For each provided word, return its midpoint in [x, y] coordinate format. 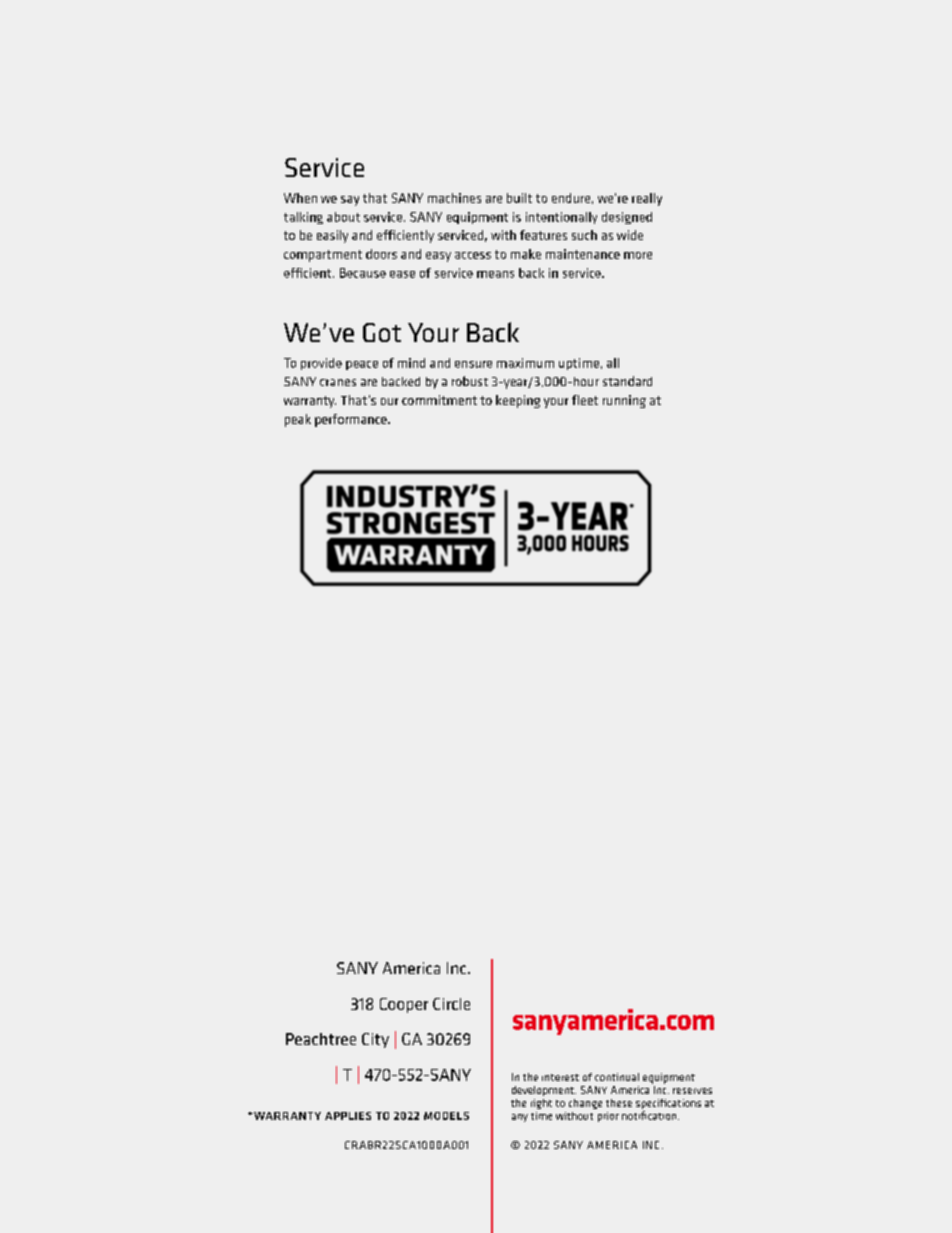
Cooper [404, 1005]
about [343, 217]
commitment [439, 400]
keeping [518, 401]
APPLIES [348, 1116]
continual [617, 1077]
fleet [585, 400]
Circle [451, 1004]
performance [352, 420]
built [519, 198]
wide [630, 235]
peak [298, 420]
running [624, 401]
